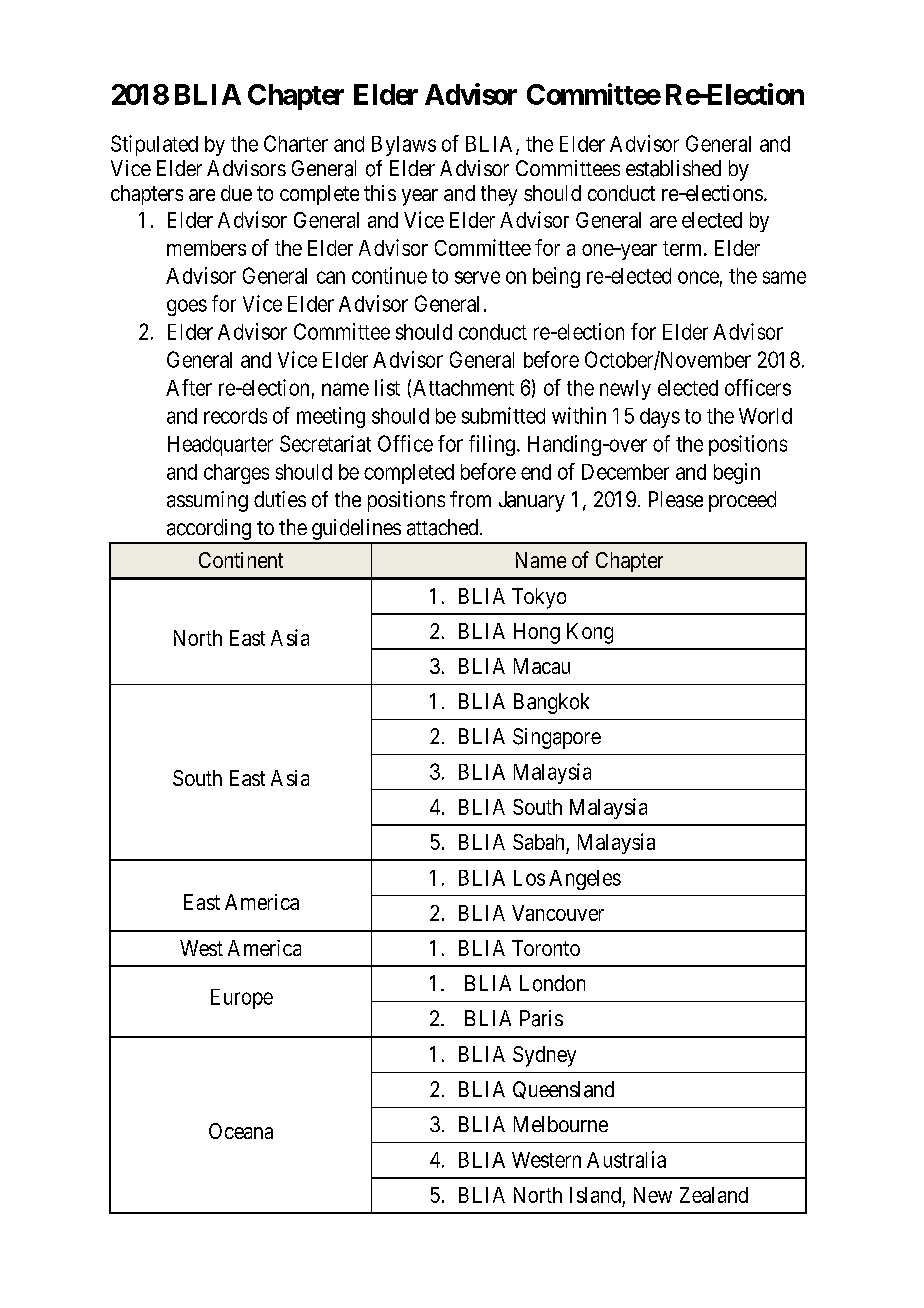 This screenshot has width=924, height=1308. What do you see at coordinates (590, 633) in the screenshot?
I see `Kong` at bounding box center [590, 633].
